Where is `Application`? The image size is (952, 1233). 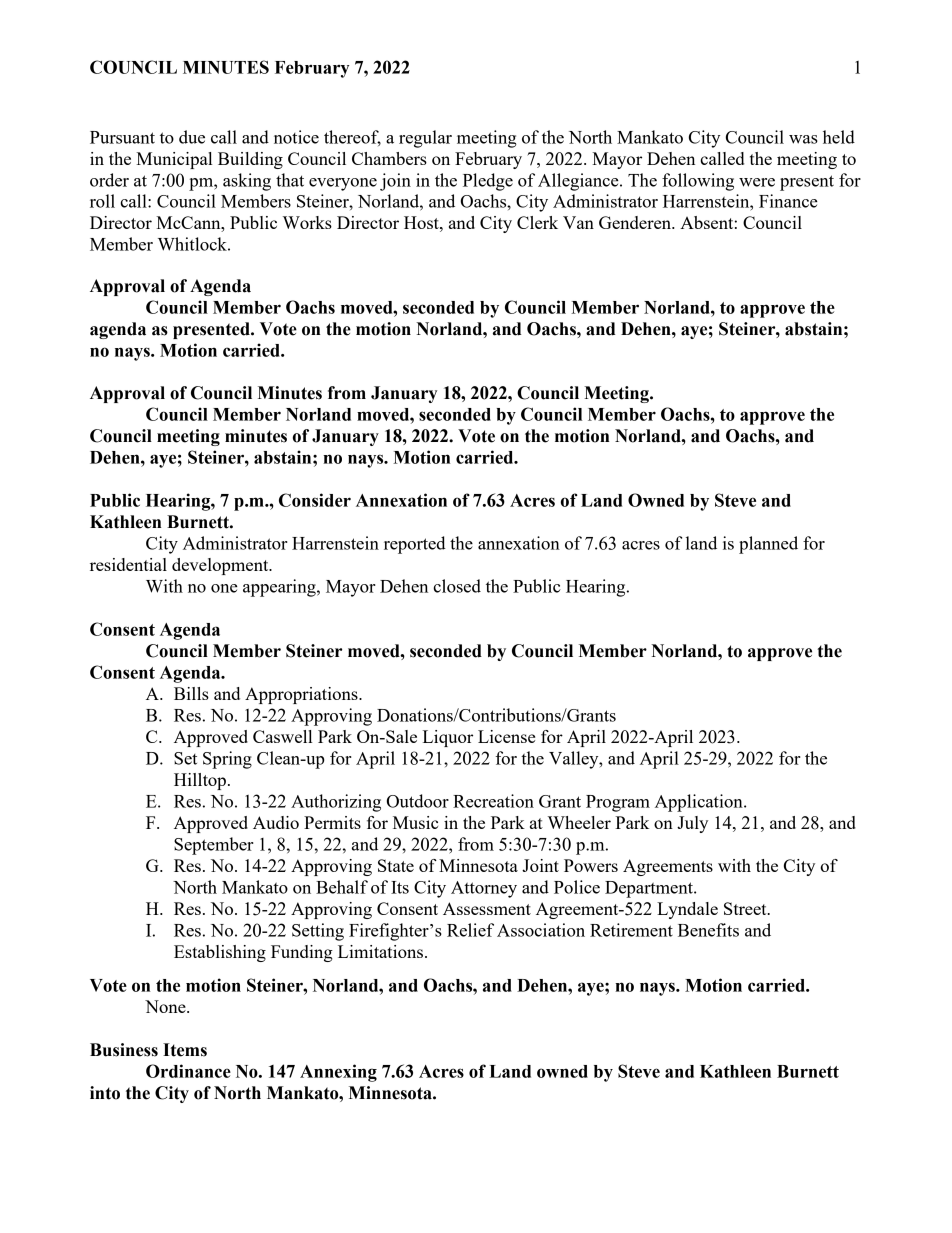 Application is located at coordinates (700, 803).
